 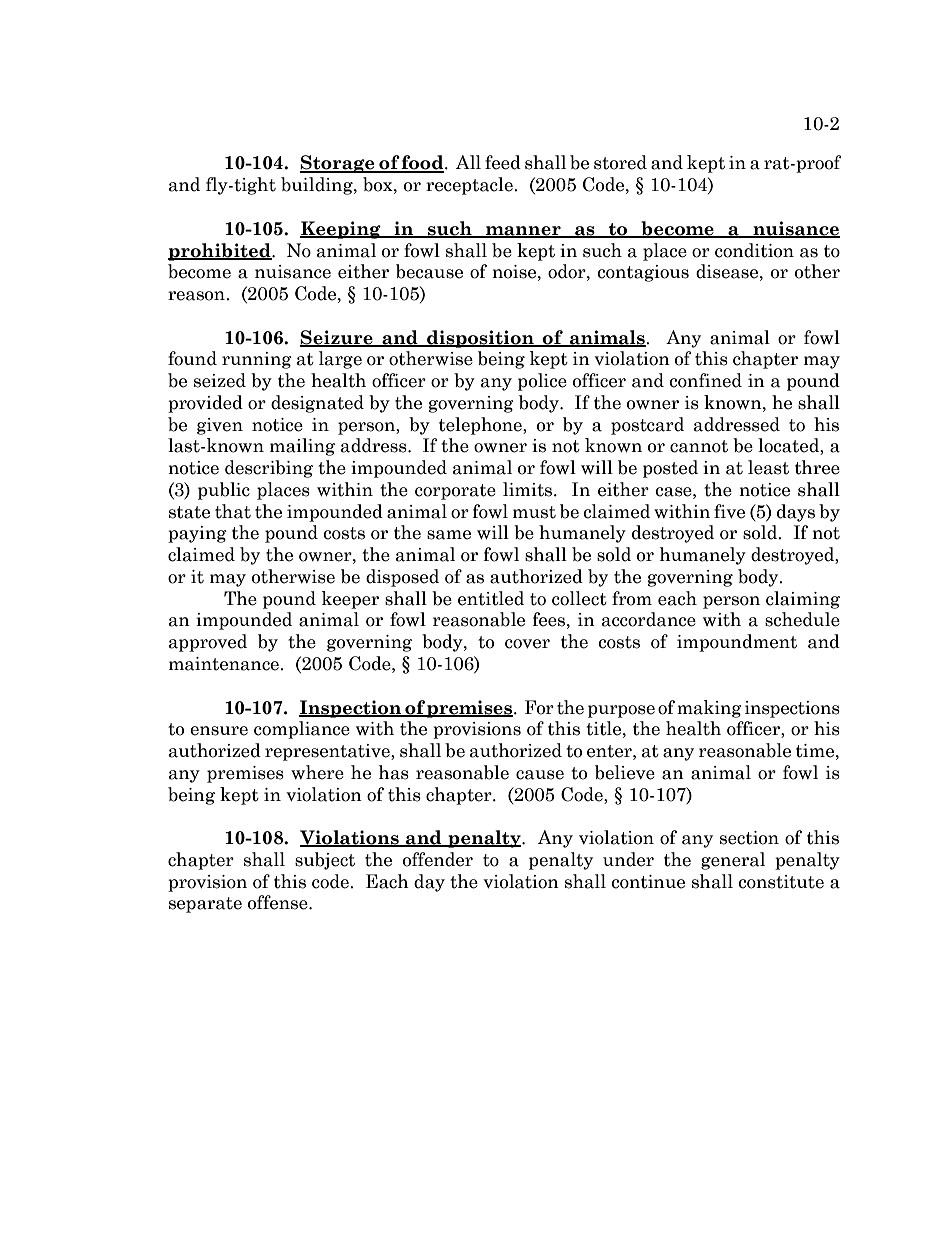 What do you see at coordinates (754, 250) in the image?
I see `condition` at bounding box center [754, 250].
